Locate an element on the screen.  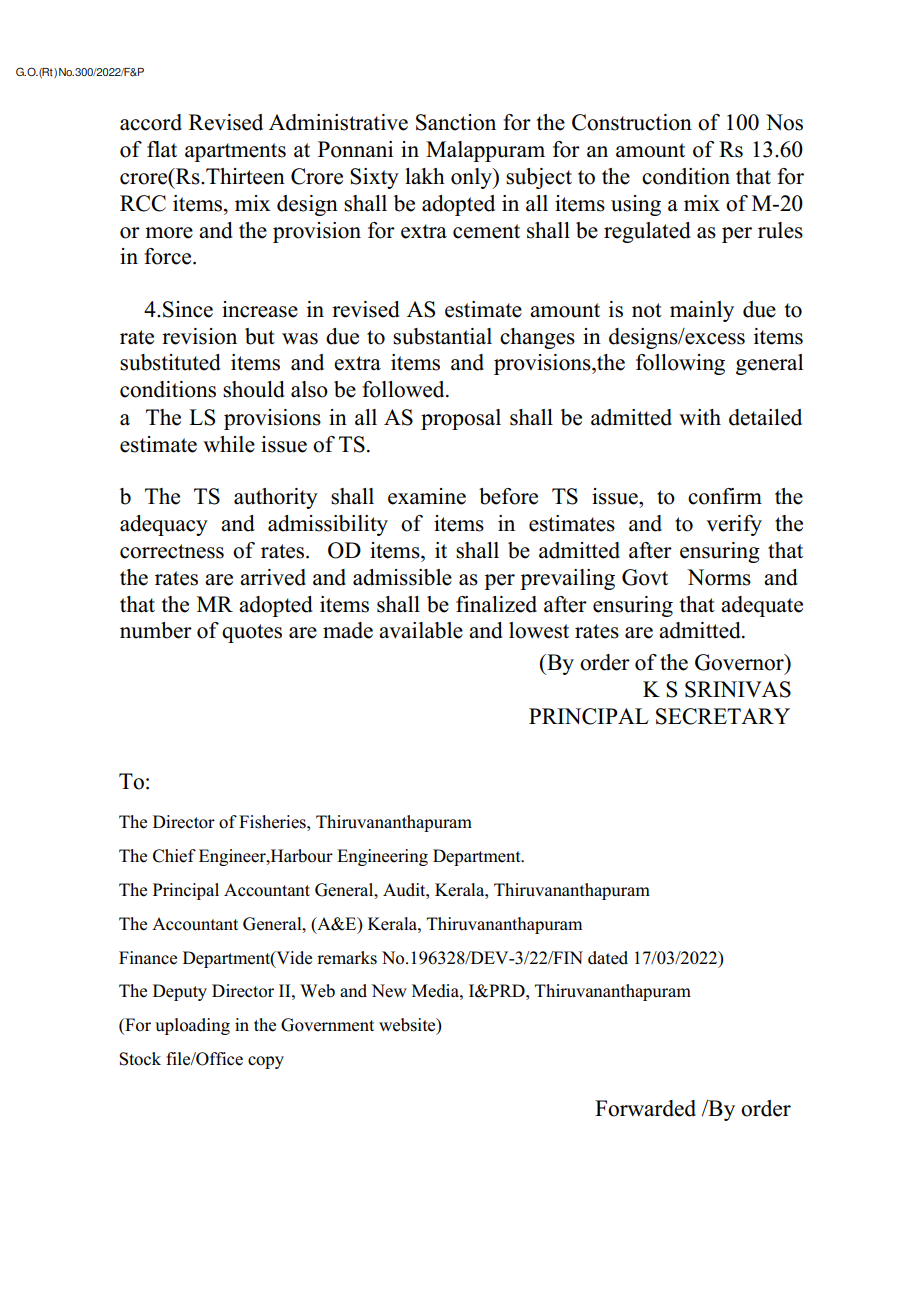
website is located at coordinates (408, 1026).
